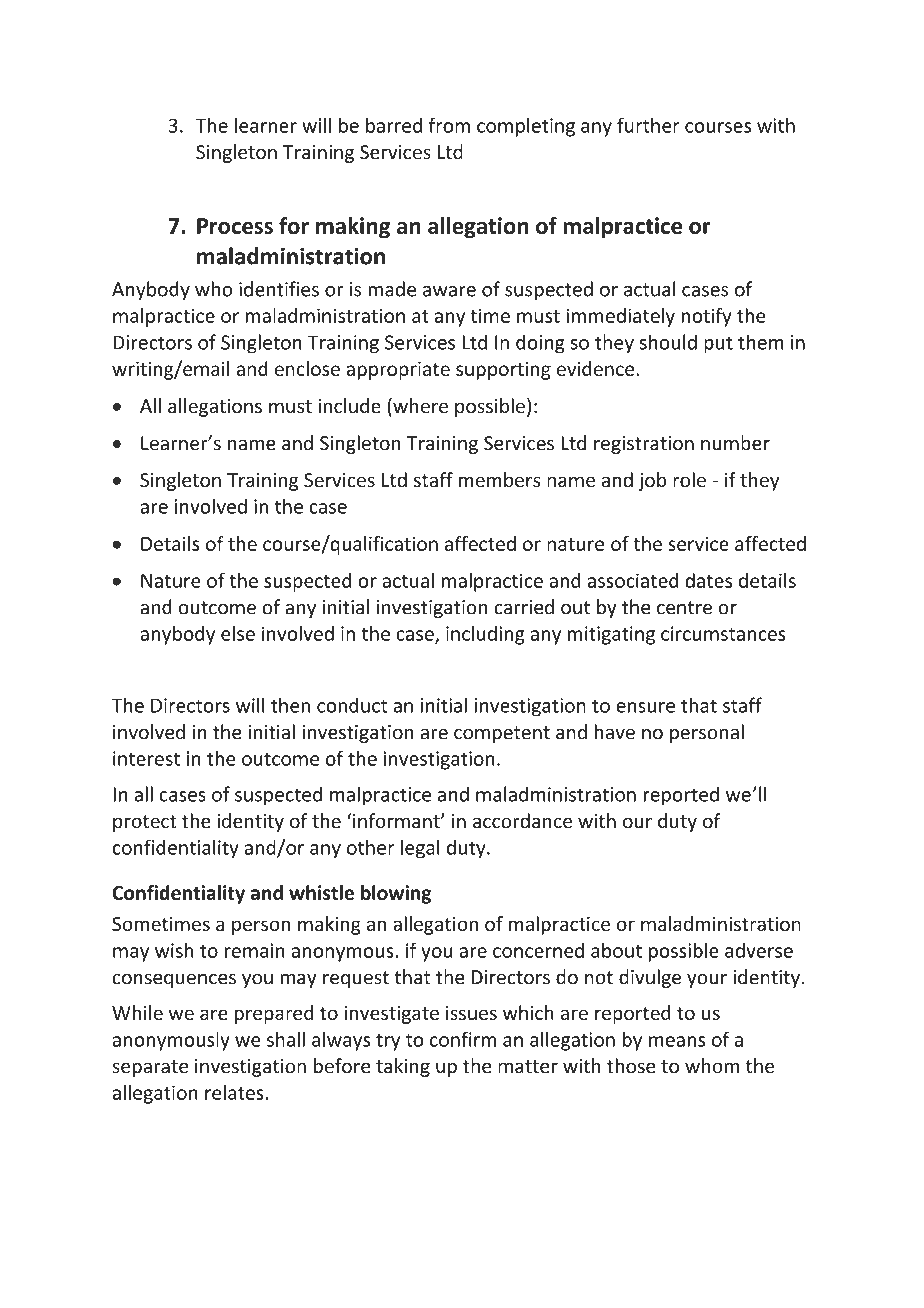 This document has width=924, height=1308. What do you see at coordinates (615, 732) in the document?
I see `have` at bounding box center [615, 732].
